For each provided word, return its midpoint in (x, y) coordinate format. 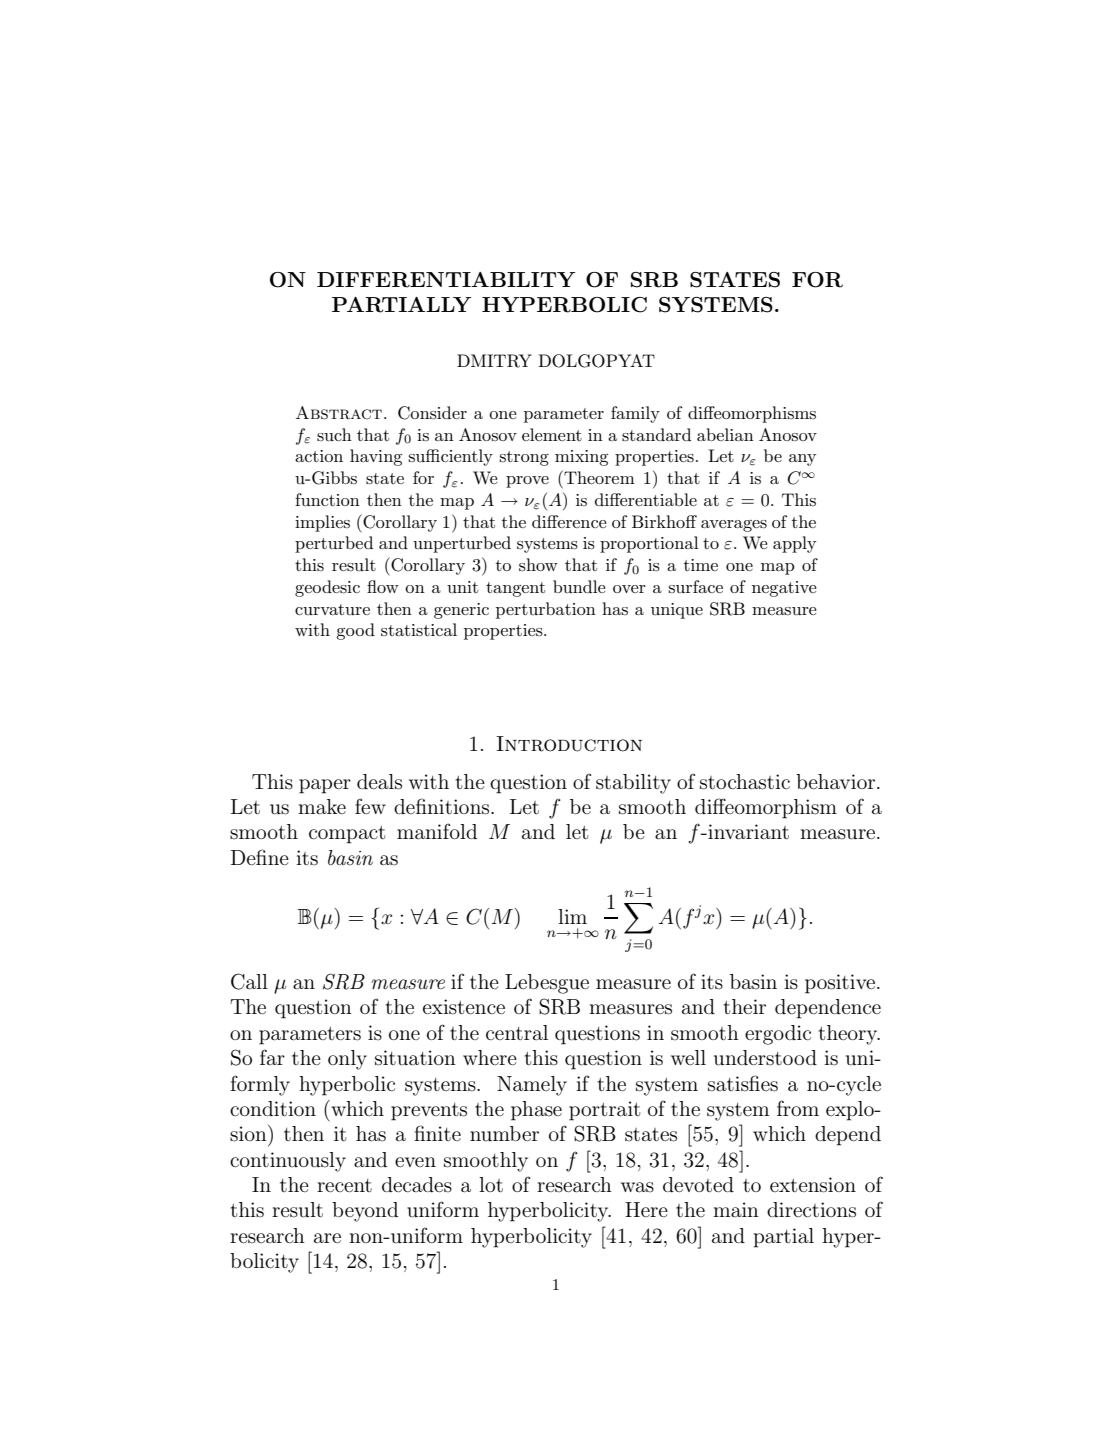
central (517, 1032)
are (327, 1238)
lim (572, 916)
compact (347, 835)
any (802, 460)
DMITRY (494, 361)
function (327, 499)
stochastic (745, 782)
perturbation (546, 610)
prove (527, 482)
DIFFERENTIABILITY (446, 280)
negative (784, 589)
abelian (725, 434)
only (347, 1060)
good (355, 631)
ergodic (778, 1035)
